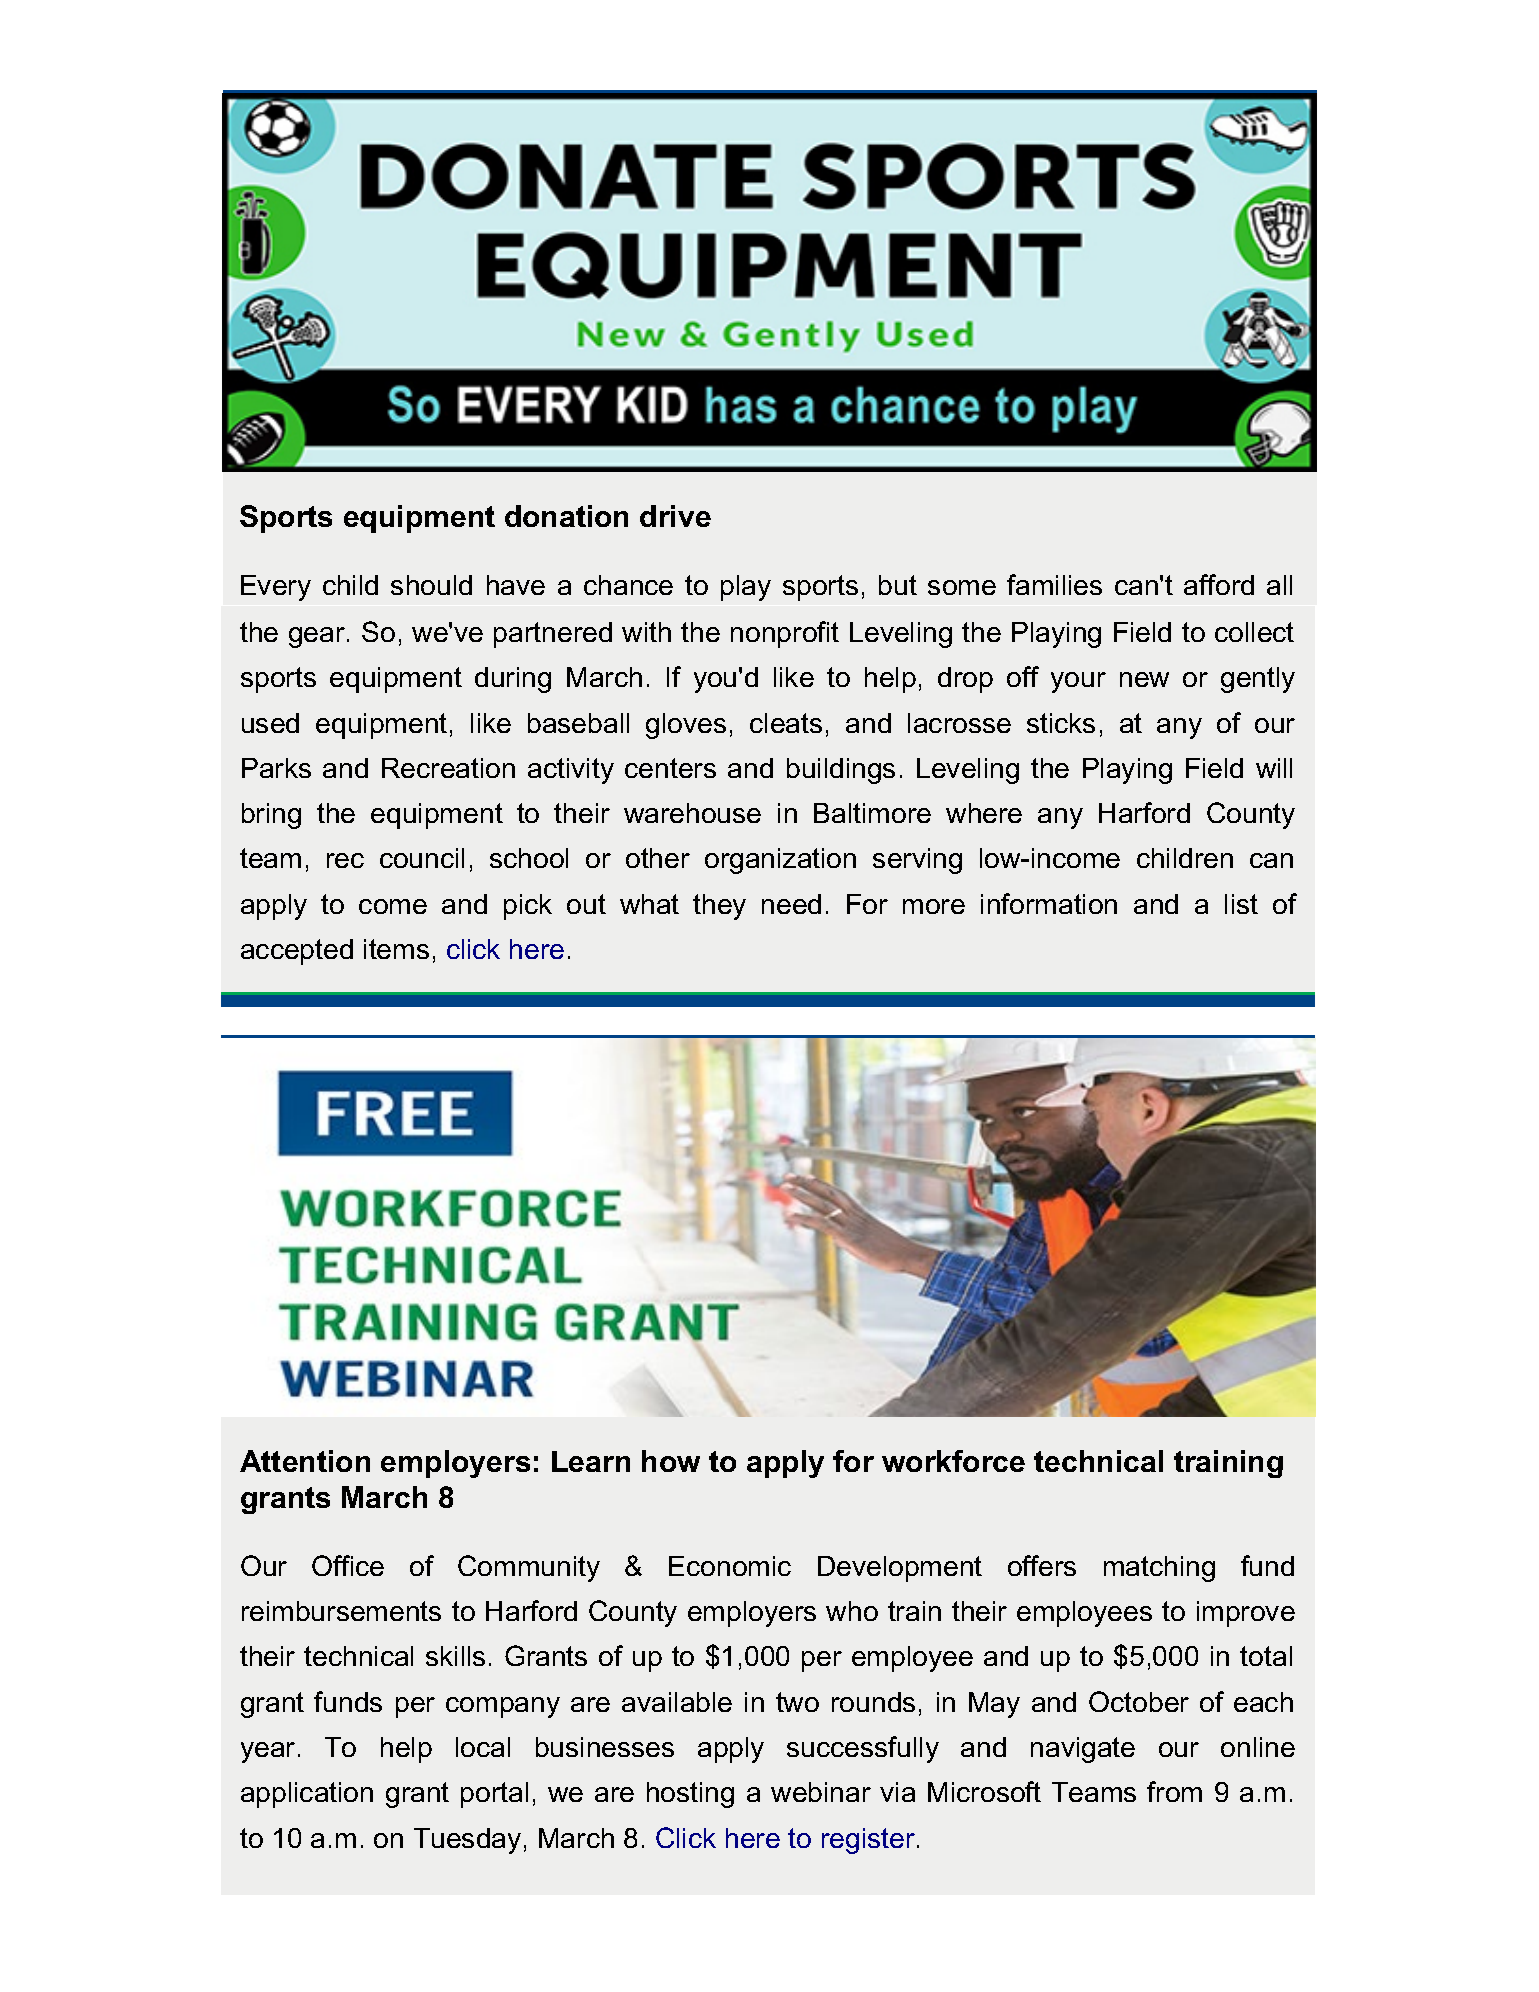  Describe the element at coordinates (1174, 1791) in the screenshot. I see `from` at that location.
